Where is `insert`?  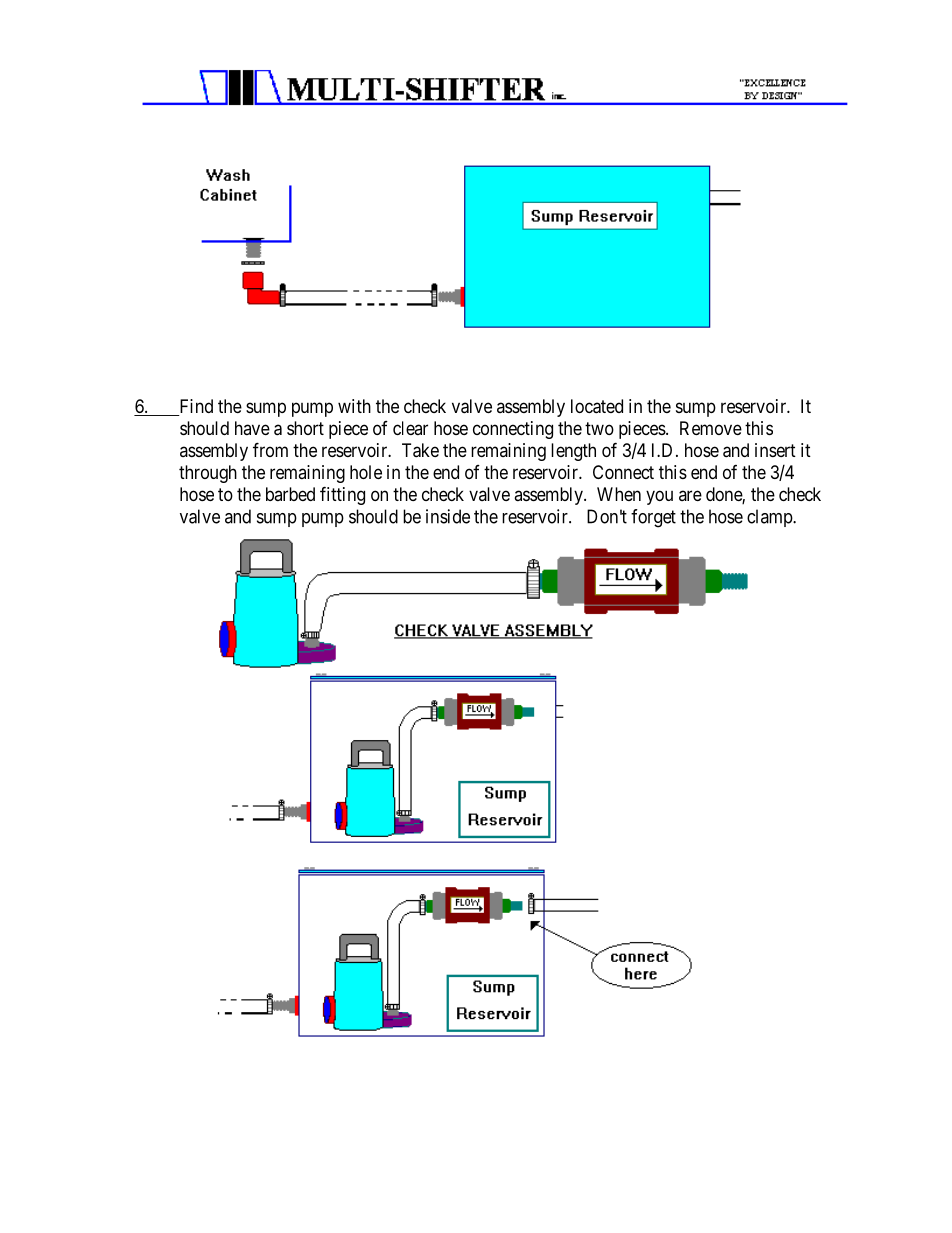
insert is located at coordinates (775, 450).
